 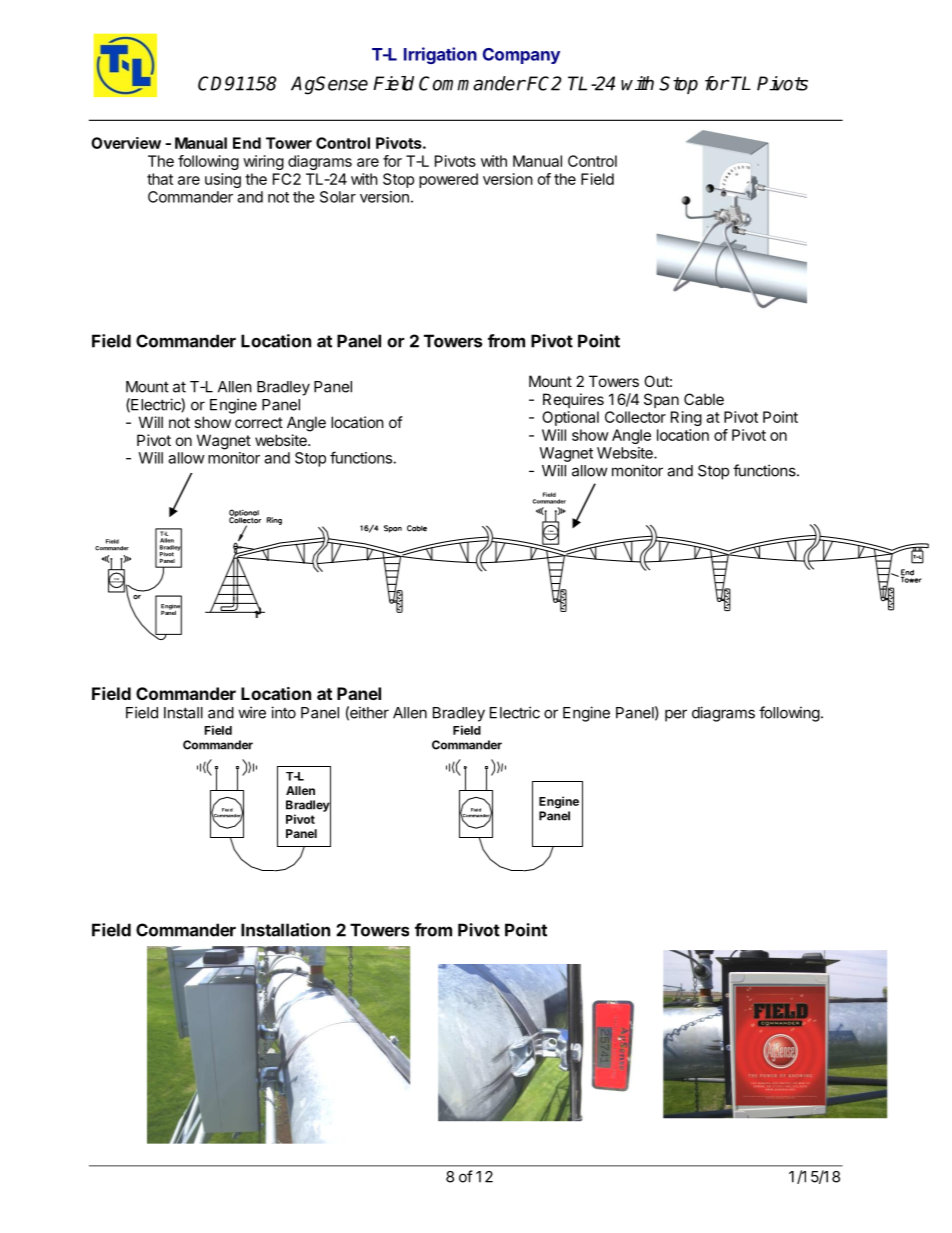 What do you see at coordinates (704, 399) in the screenshot?
I see `Cable` at bounding box center [704, 399].
